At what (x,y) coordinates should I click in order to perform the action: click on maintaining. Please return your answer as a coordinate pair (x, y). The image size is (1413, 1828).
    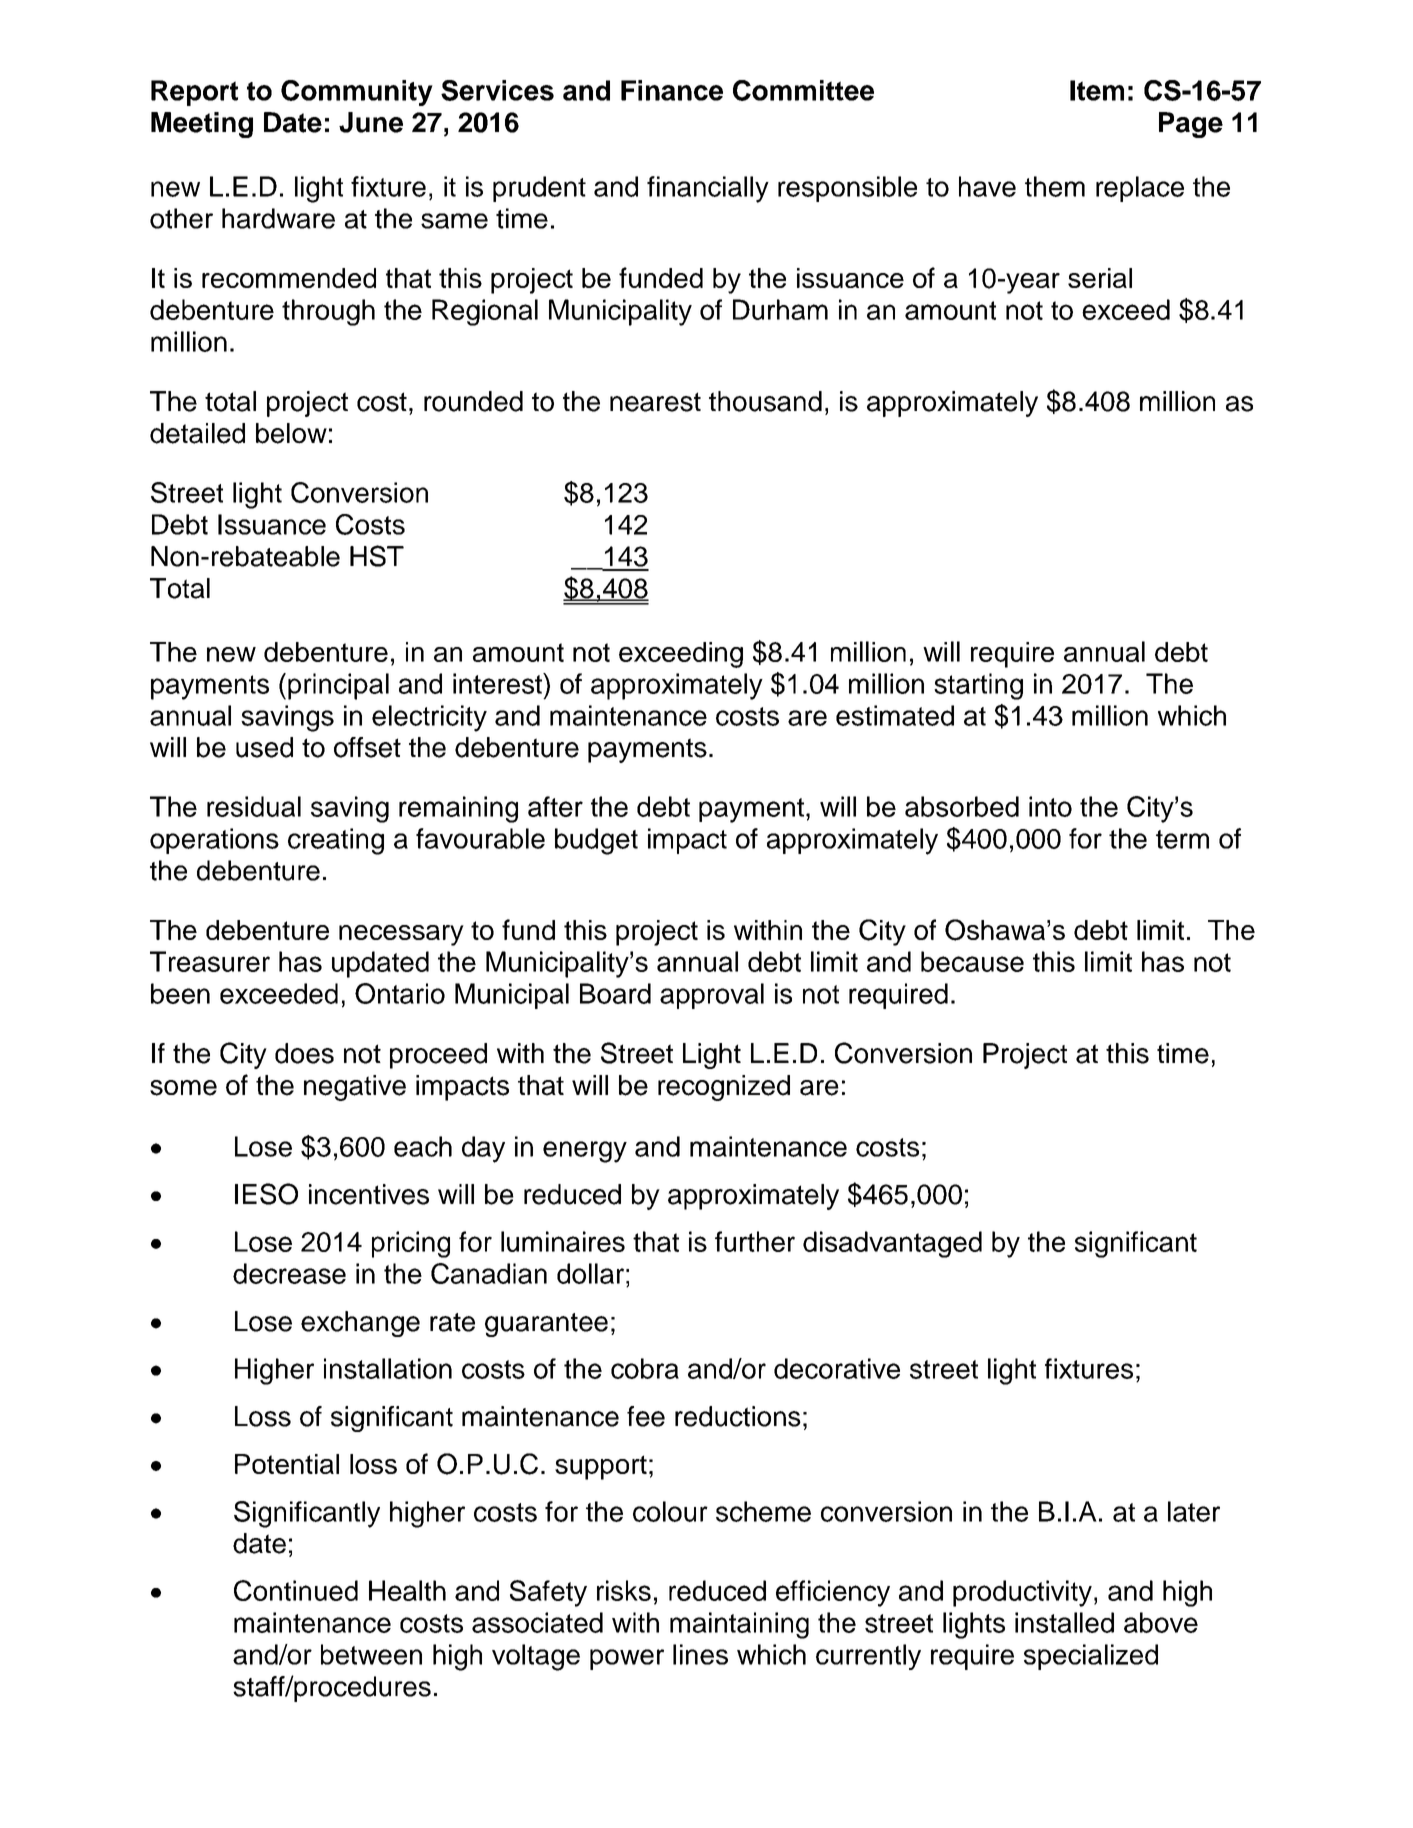
    Looking at the image, I should click on (739, 1625).
